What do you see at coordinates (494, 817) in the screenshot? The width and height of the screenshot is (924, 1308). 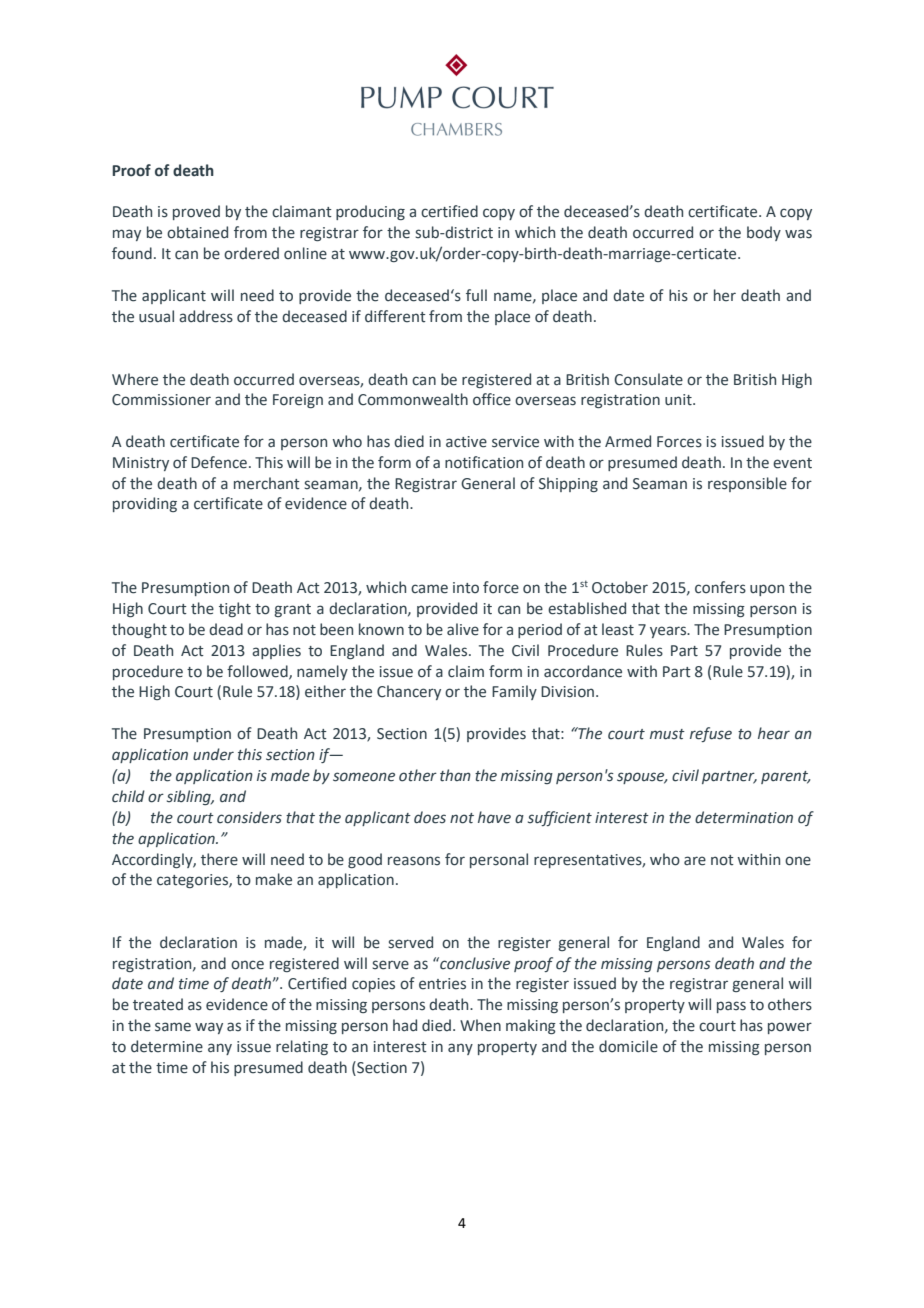 I see `have` at bounding box center [494, 817].
